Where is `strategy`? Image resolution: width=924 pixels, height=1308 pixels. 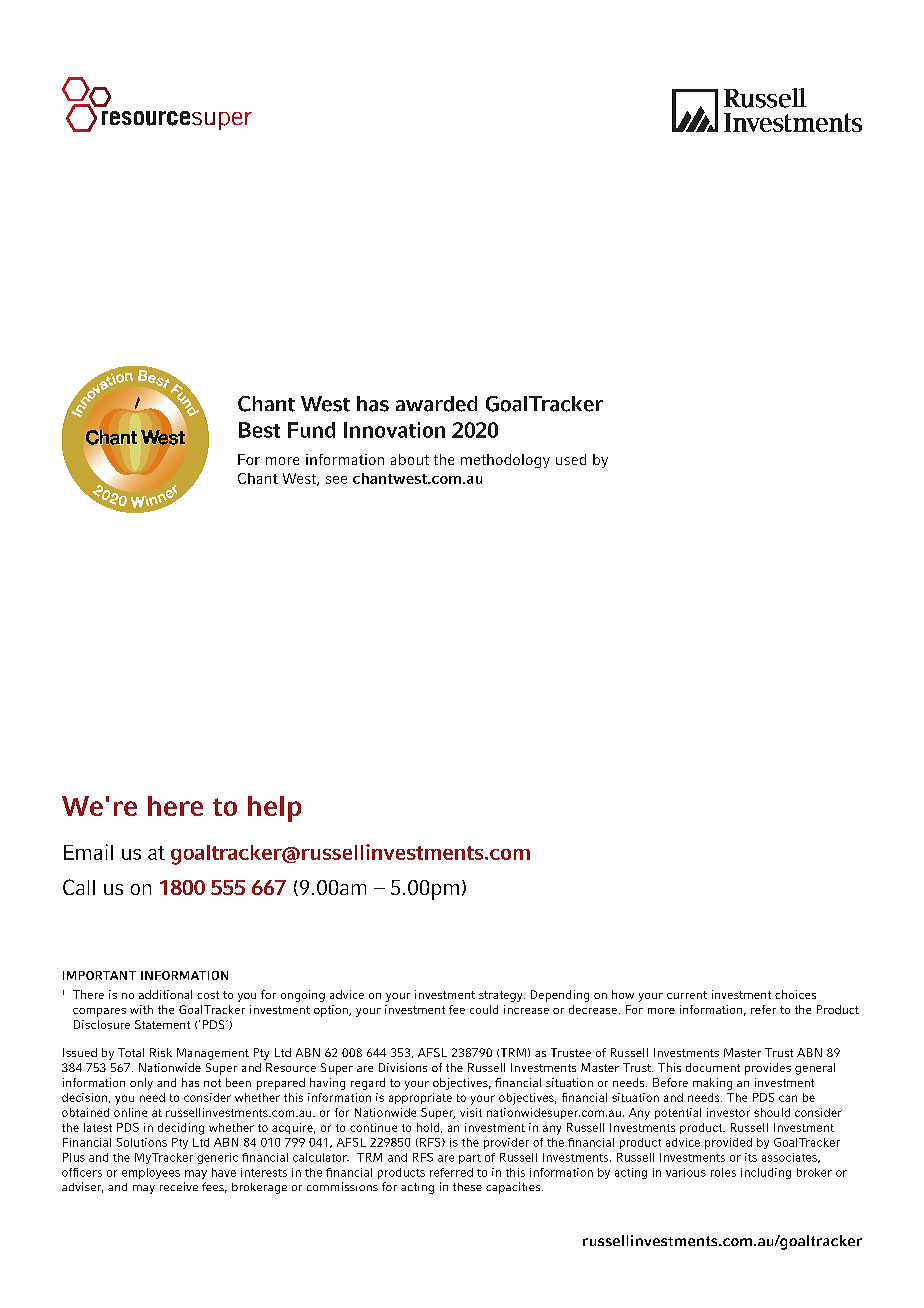 strategy is located at coordinates (502, 996).
